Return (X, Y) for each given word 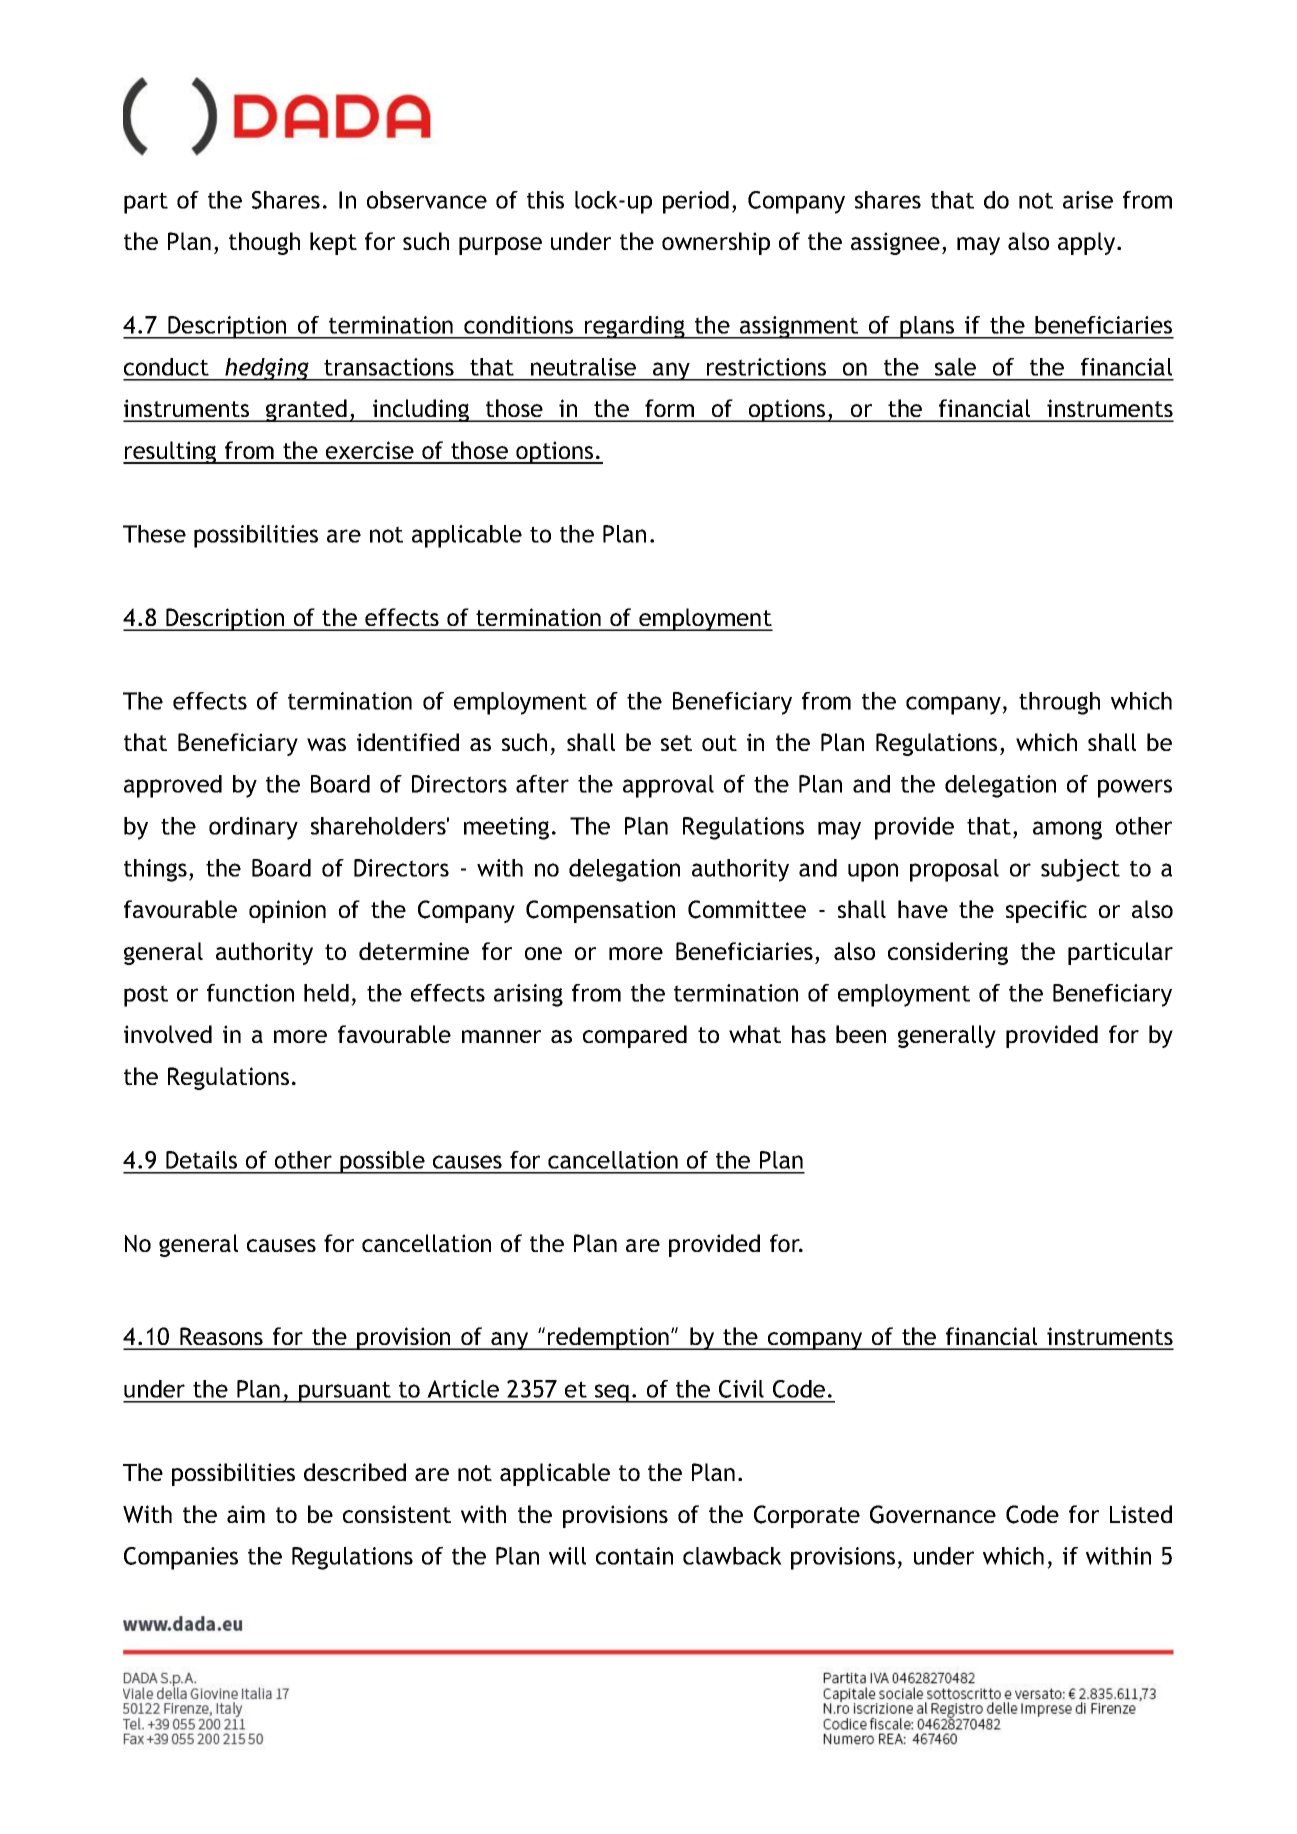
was (326, 744)
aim (246, 1514)
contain (634, 1556)
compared (635, 1036)
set (676, 743)
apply (1088, 243)
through (1059, 703)
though (264, 243)
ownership (716, 243)
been (861, 1034)
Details (201, 1160)
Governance (933, 1514)
